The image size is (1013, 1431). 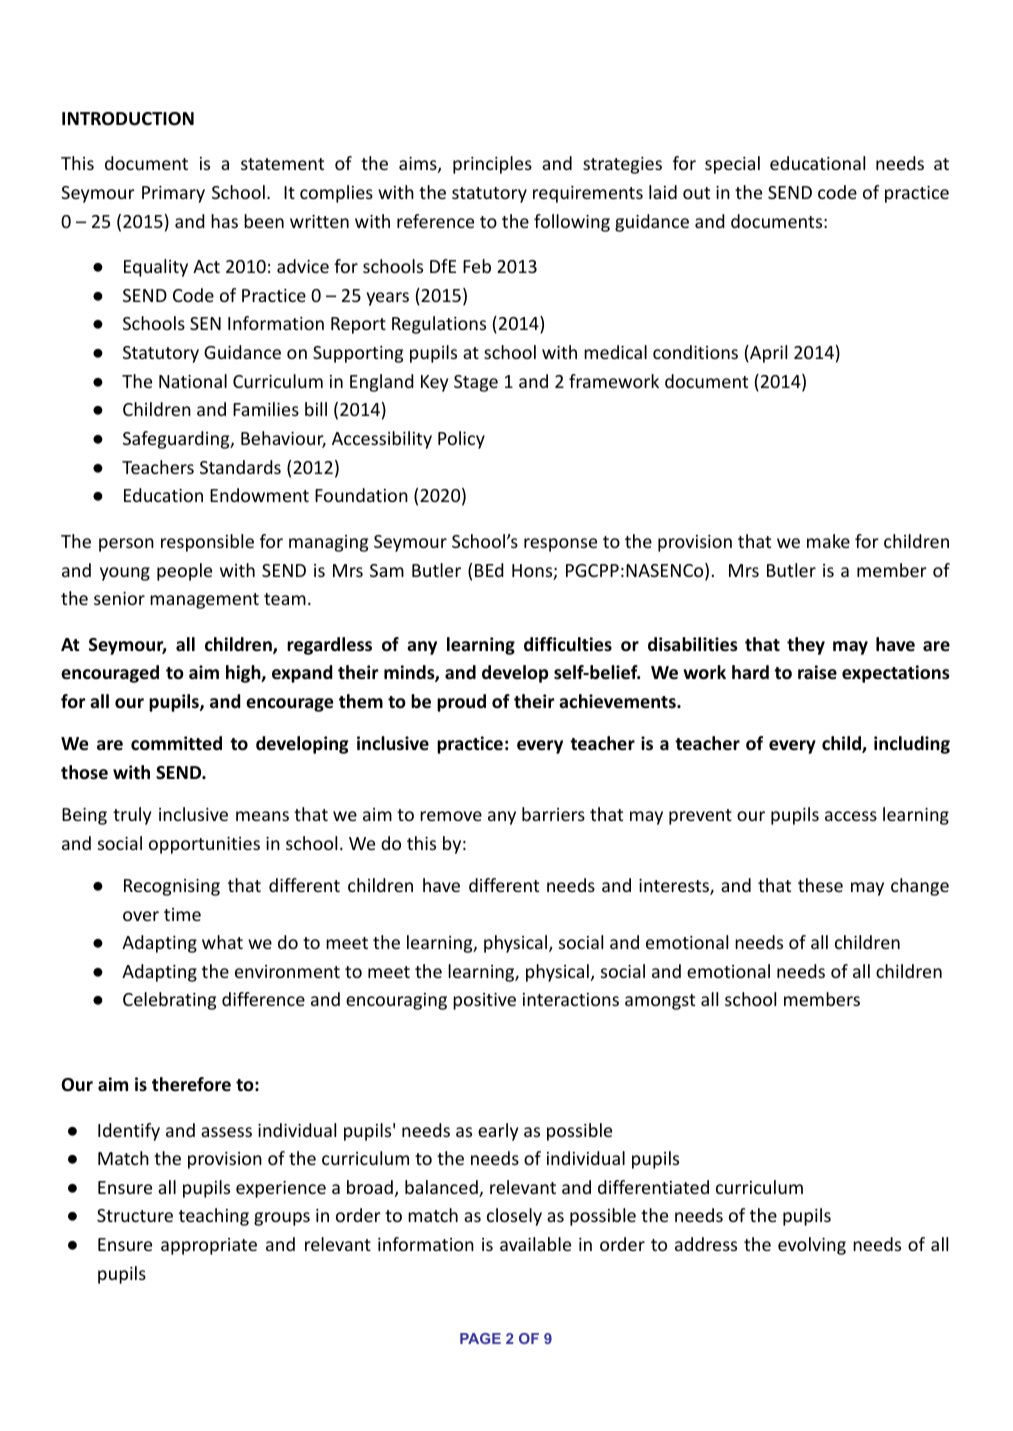 What do you see at coordinates (732, 165) in the page?
I see `special` at bounding box center [732, 165].
